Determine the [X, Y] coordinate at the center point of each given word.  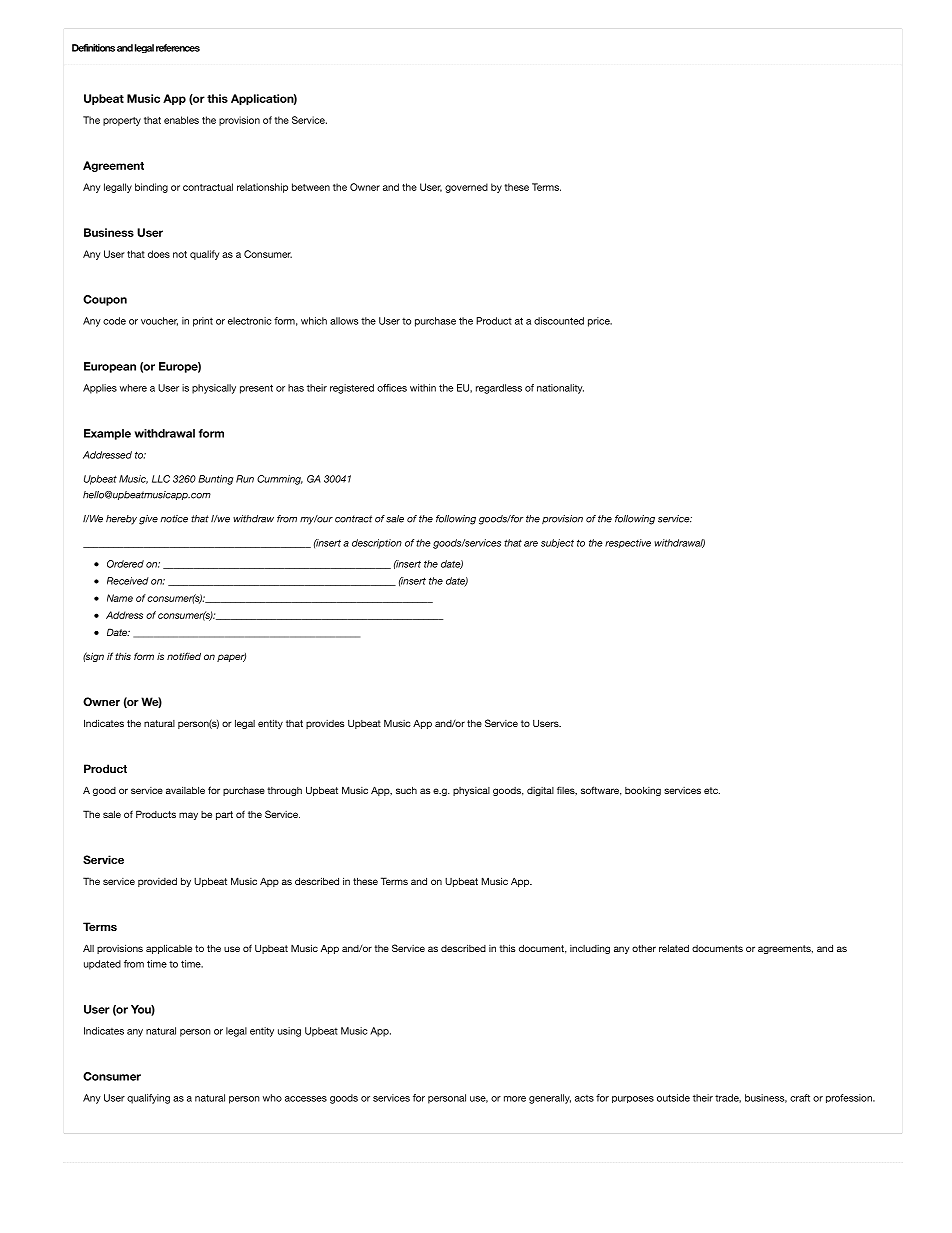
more [515, 1099]
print [203, 322]
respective [628, 543]
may [188, 816]
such [406, 790]
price [600, 322]
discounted [559, 321]
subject [557, 543]
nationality [560, 389]
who [272, 1098]
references [178, 48]
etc [712, 790]
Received [128, 581]
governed [466, 188]
